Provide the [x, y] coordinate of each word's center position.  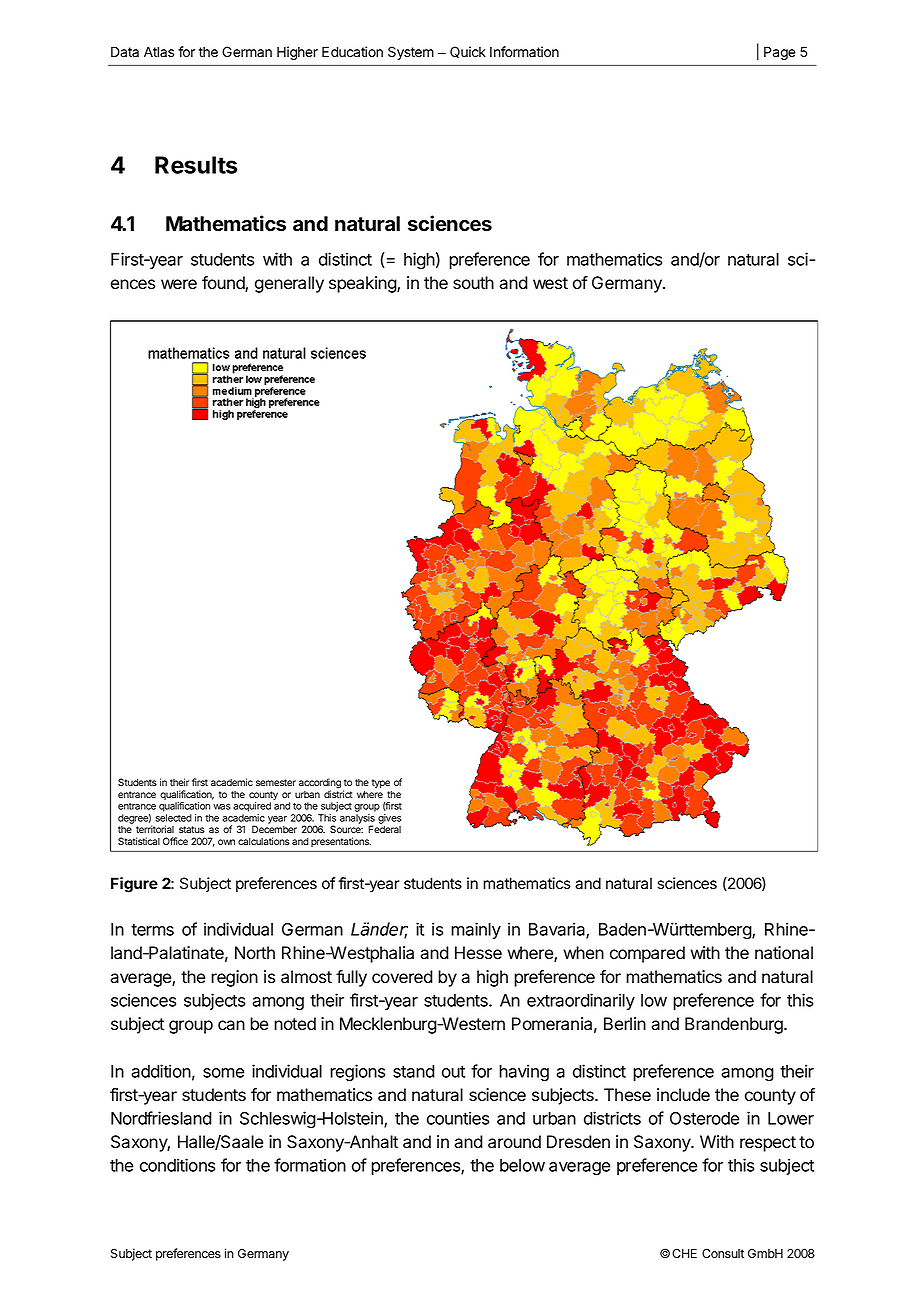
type [381, 783]
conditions [177, 1165]
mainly [476, 930]
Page [780, 53]
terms [152, 930]
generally [289, 284]
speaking [363, 284]
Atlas [159, 51]
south [473, 283]
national [784, 953]
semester [276, 782]
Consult [723, 1253]
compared [647, 954]
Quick [468, 52]
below [522, 1165]
